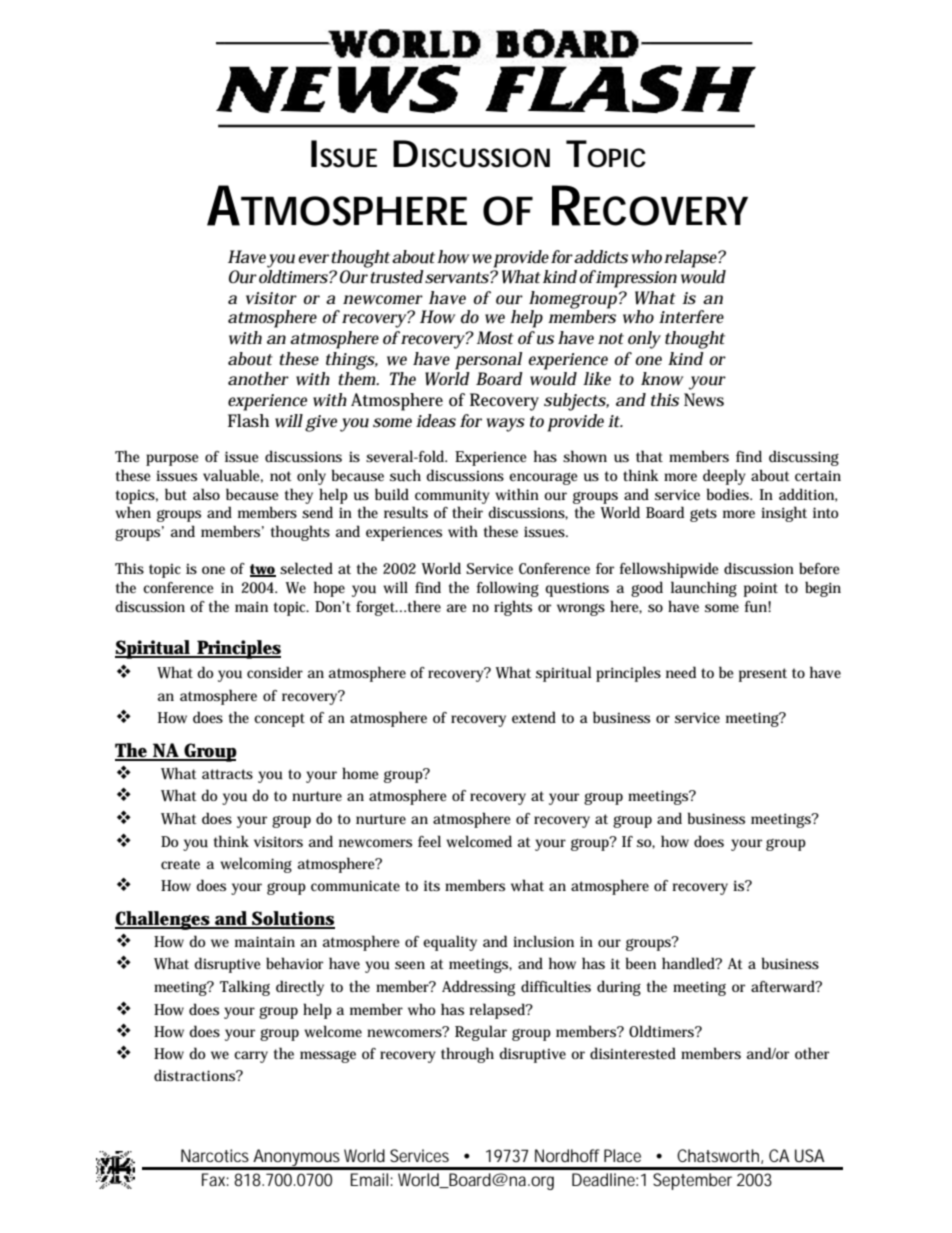  I want to click on servants, so click(458, 278).
